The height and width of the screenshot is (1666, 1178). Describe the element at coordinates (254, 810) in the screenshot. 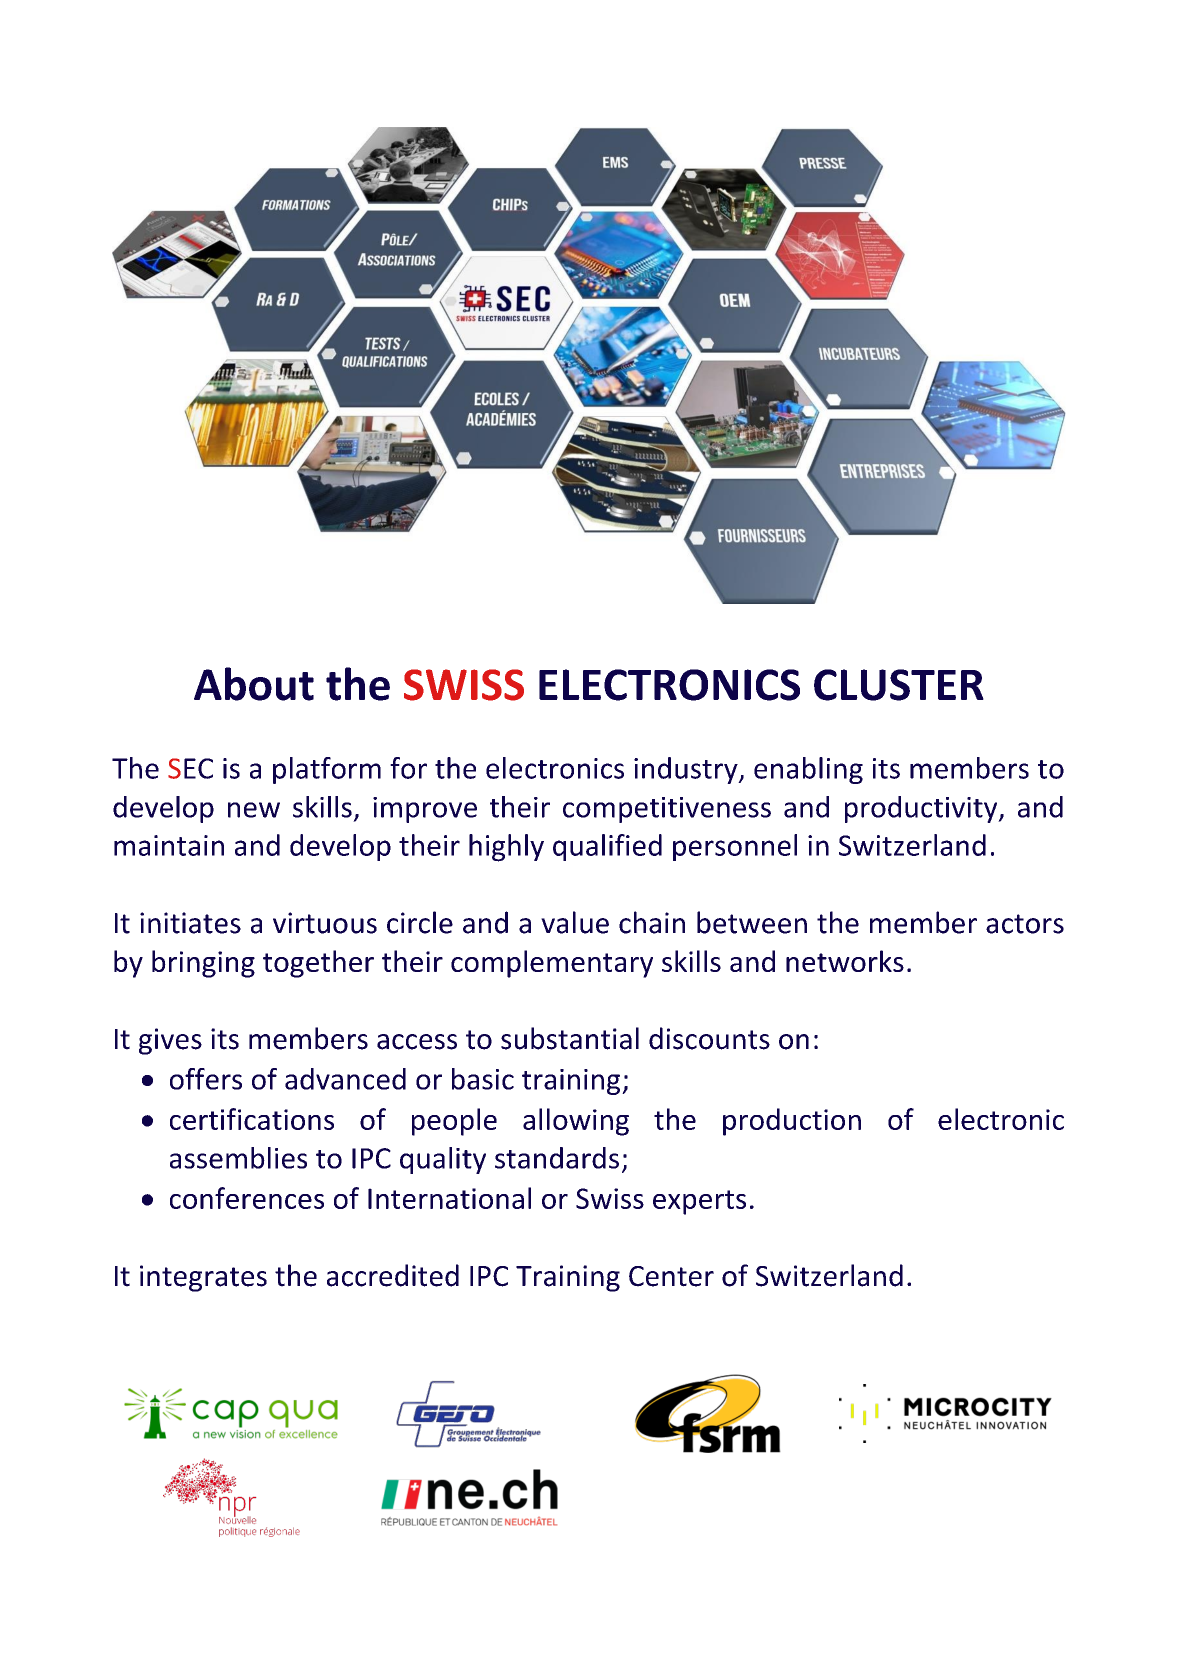

I see `new` at that location.
